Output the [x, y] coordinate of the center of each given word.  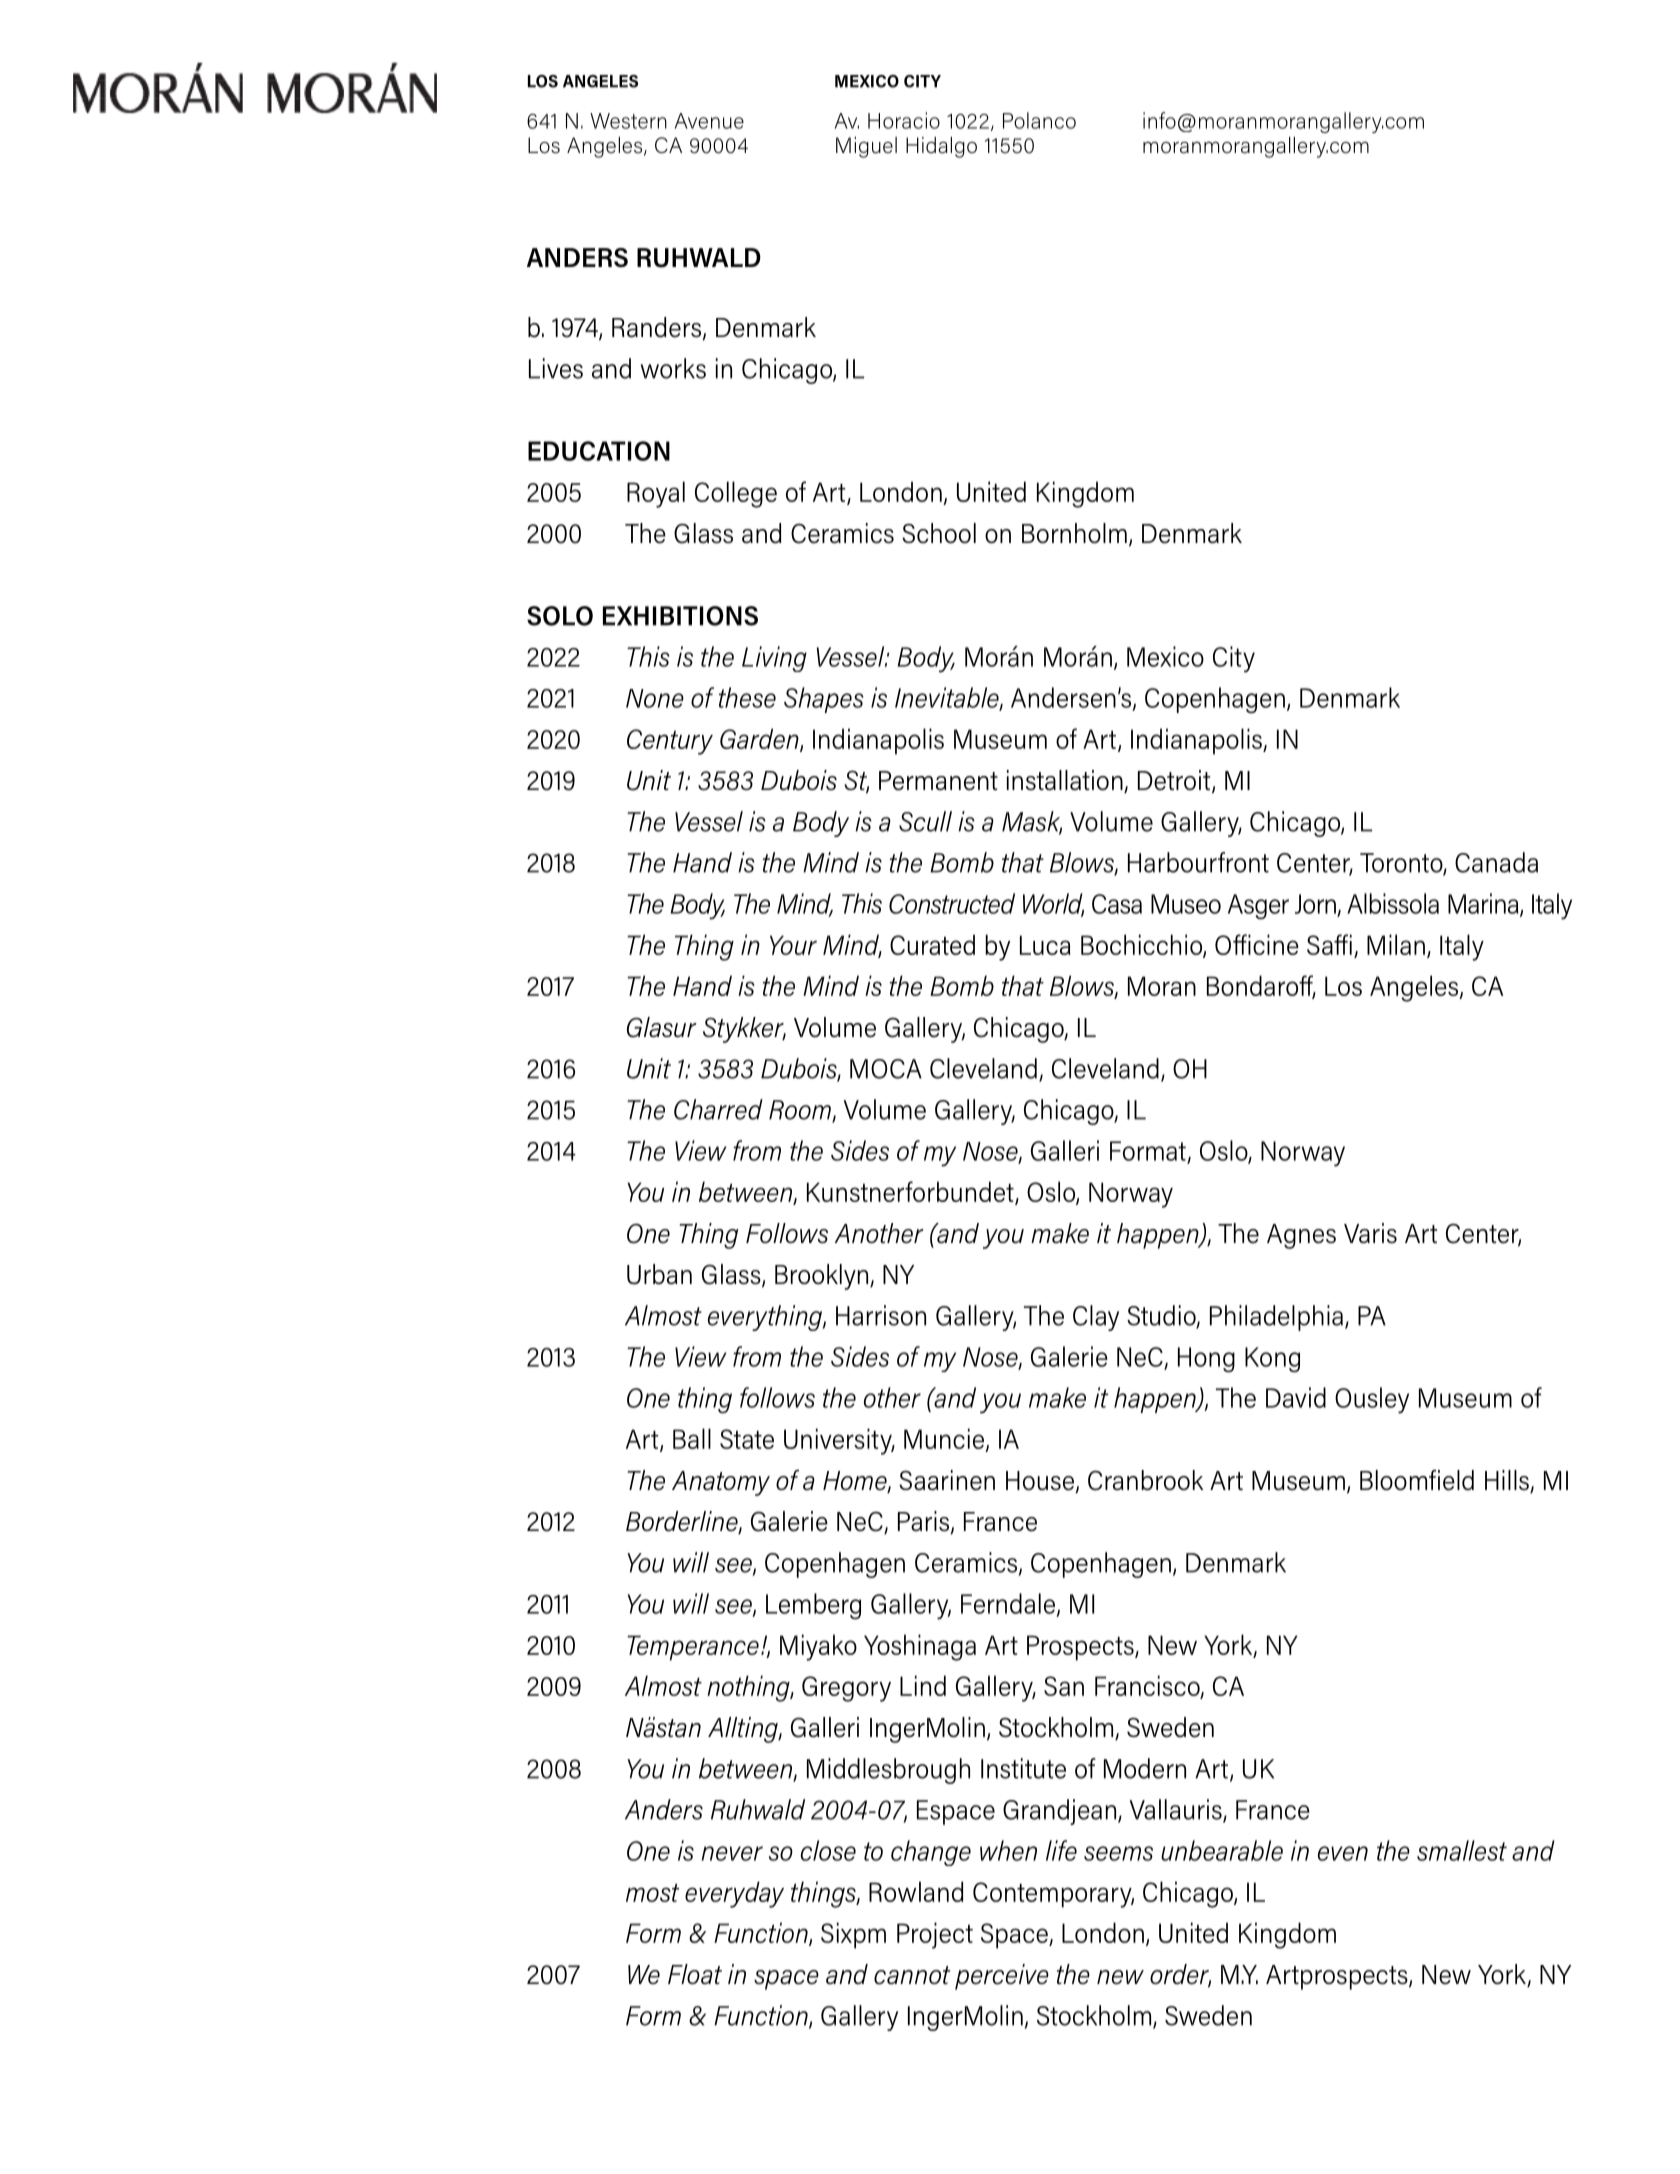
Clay [1096, 1318]
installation [1066, 781]
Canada [1496, 862]
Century [670, 742]
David [1296, 1397]
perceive [1002, 1977]
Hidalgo [941, 147]
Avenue [709, 121]
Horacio [904, 120]
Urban [659, 1274]
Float [695, 1974]
